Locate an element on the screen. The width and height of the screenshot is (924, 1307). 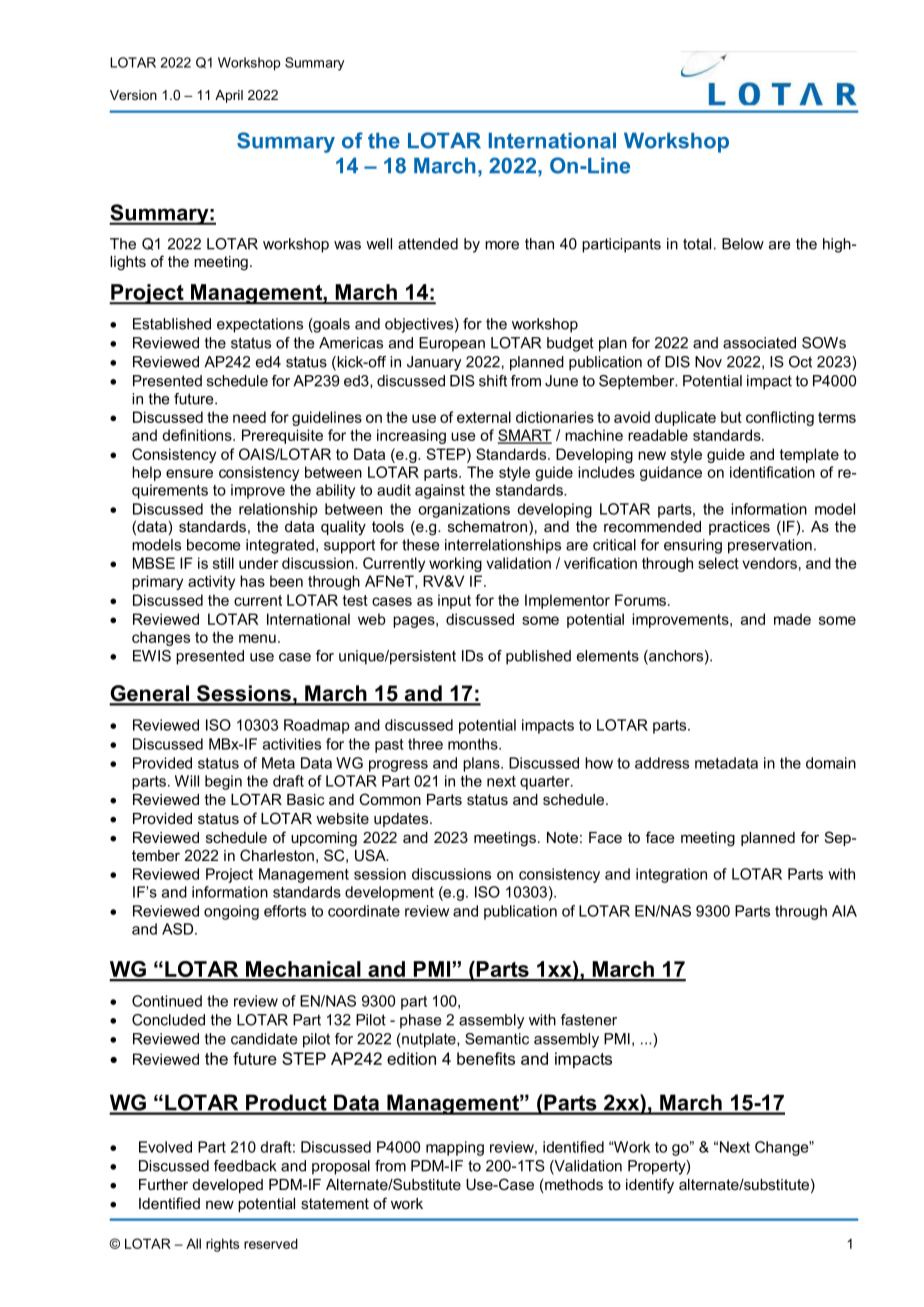
identify is located at coordinates (650, 1186).
